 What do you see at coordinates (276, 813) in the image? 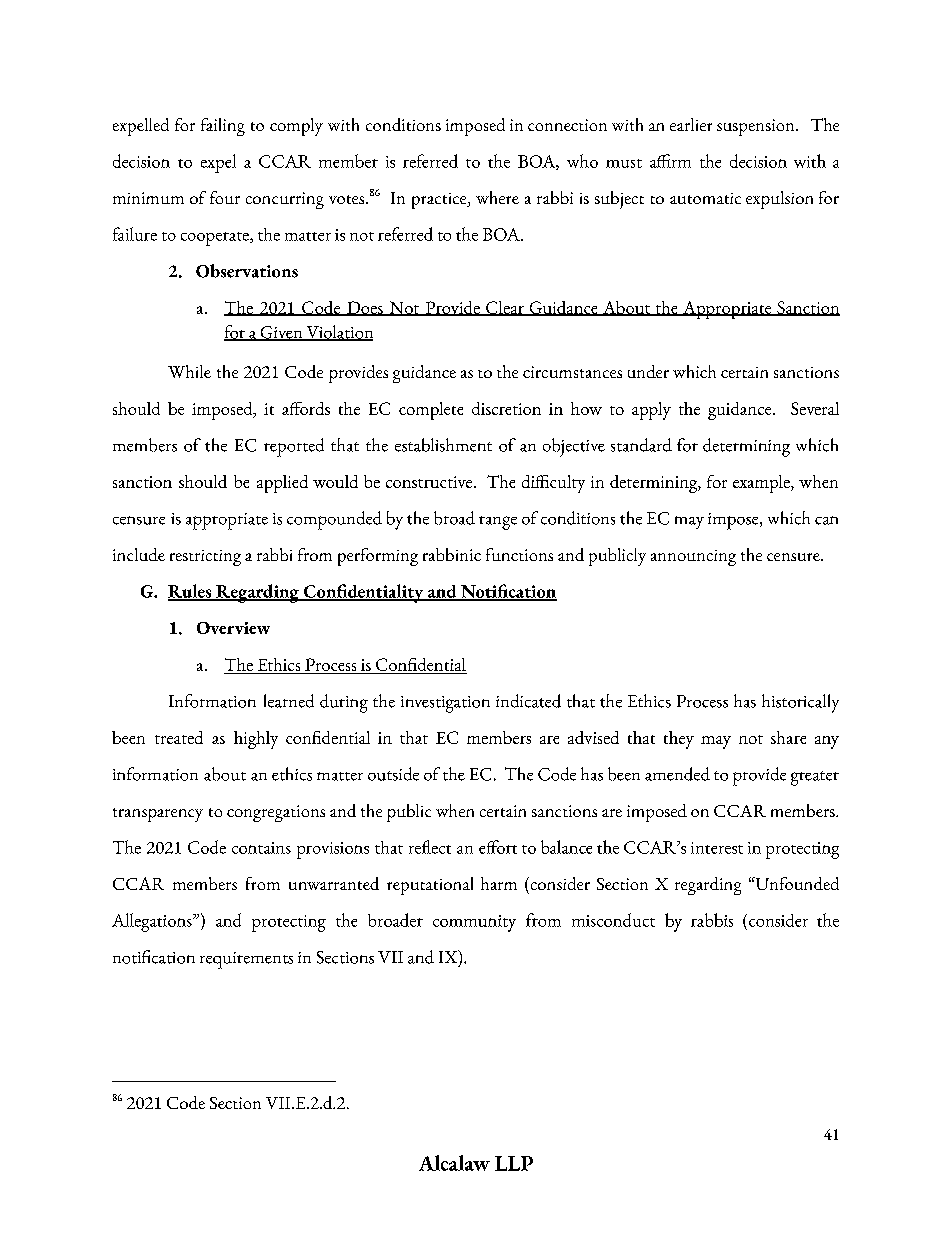
I see `congregations` at bounding box center [276, 813].
